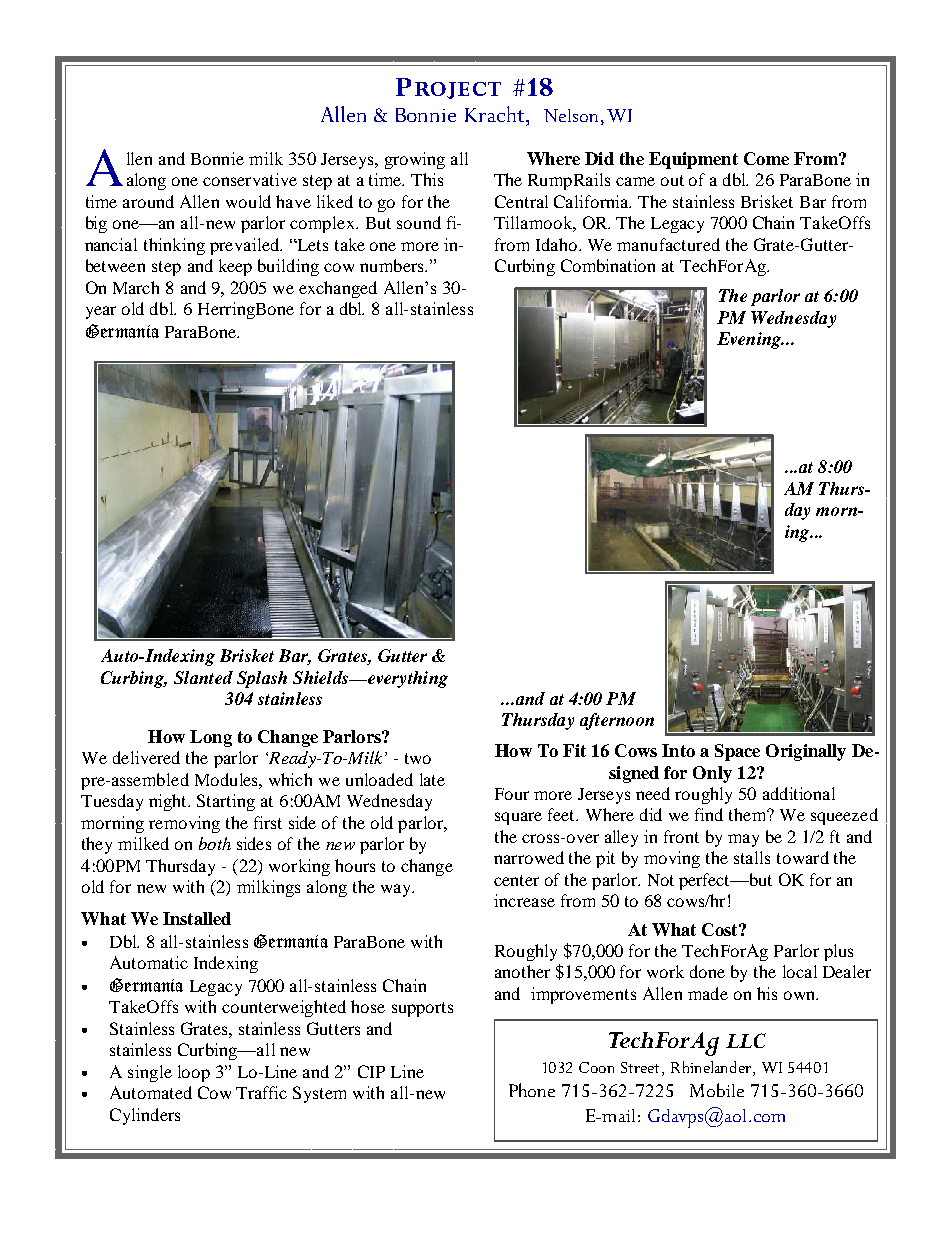  I want to click on around, so click(148, 201).
